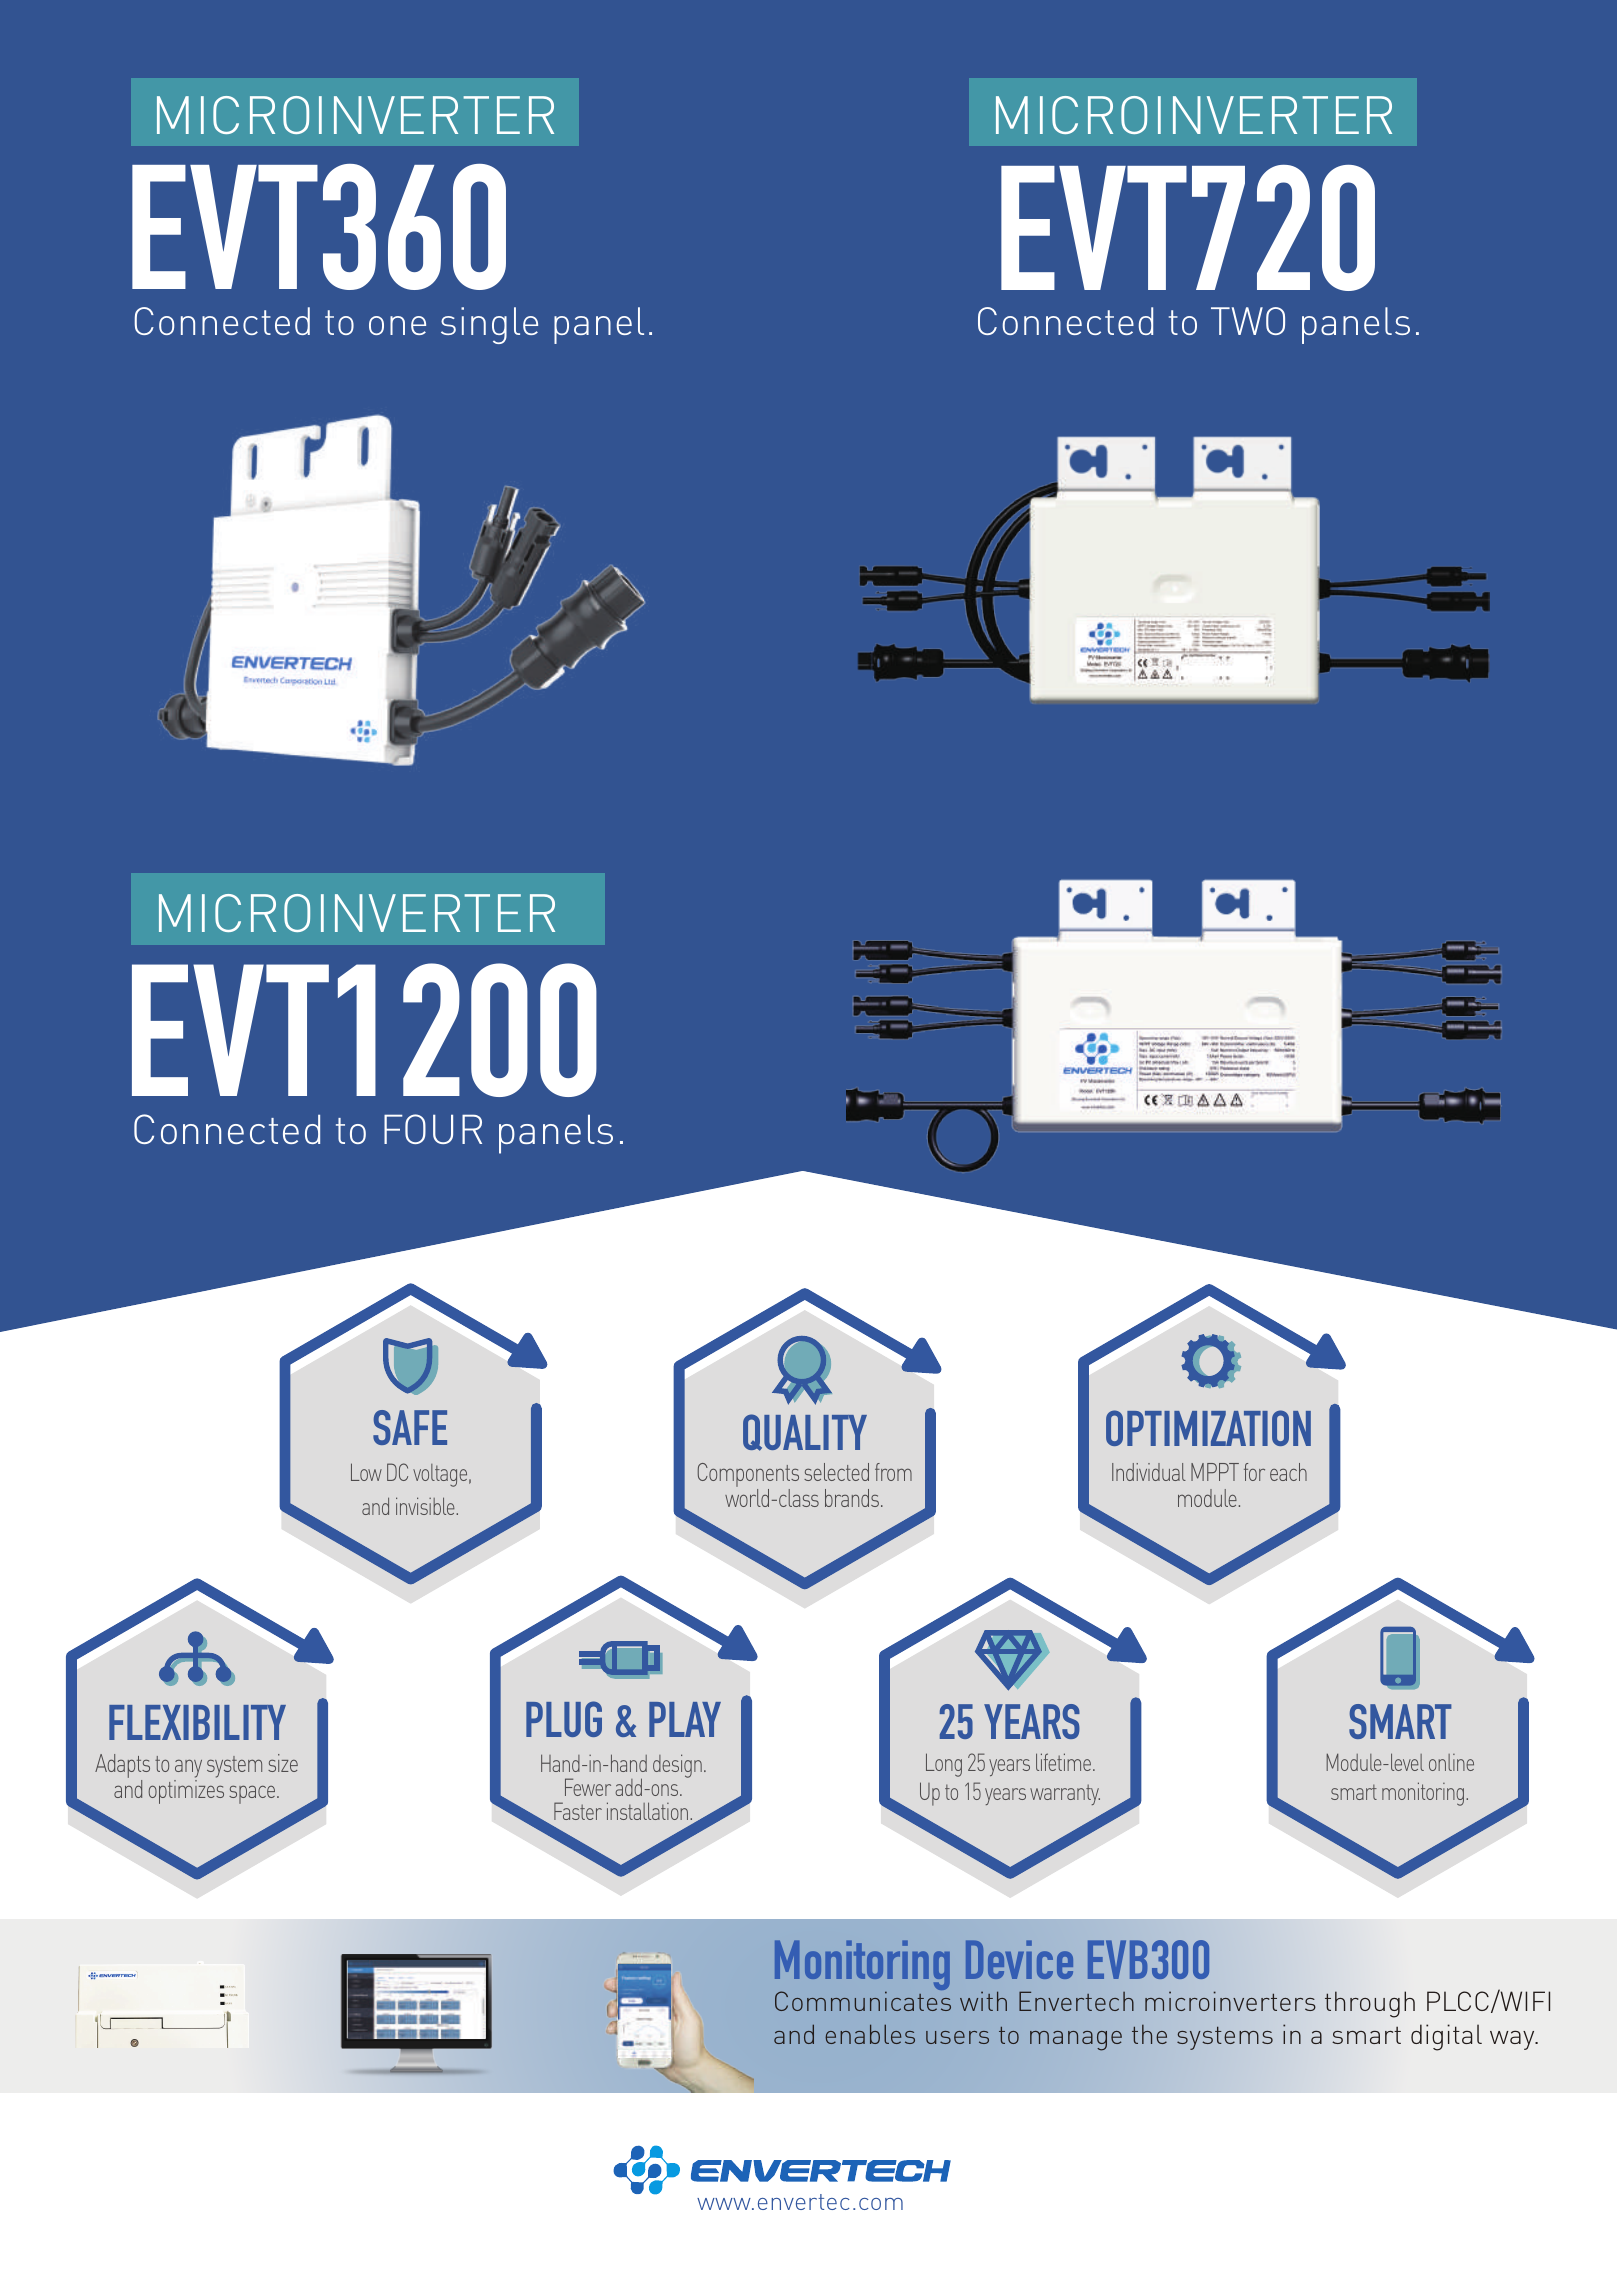 Image resolution: width=1617 pixels, height=2287 pixels. What do you see at coordinates (489, 325) in the screenshot?
I see `single` at bounding box center [489, 325].
